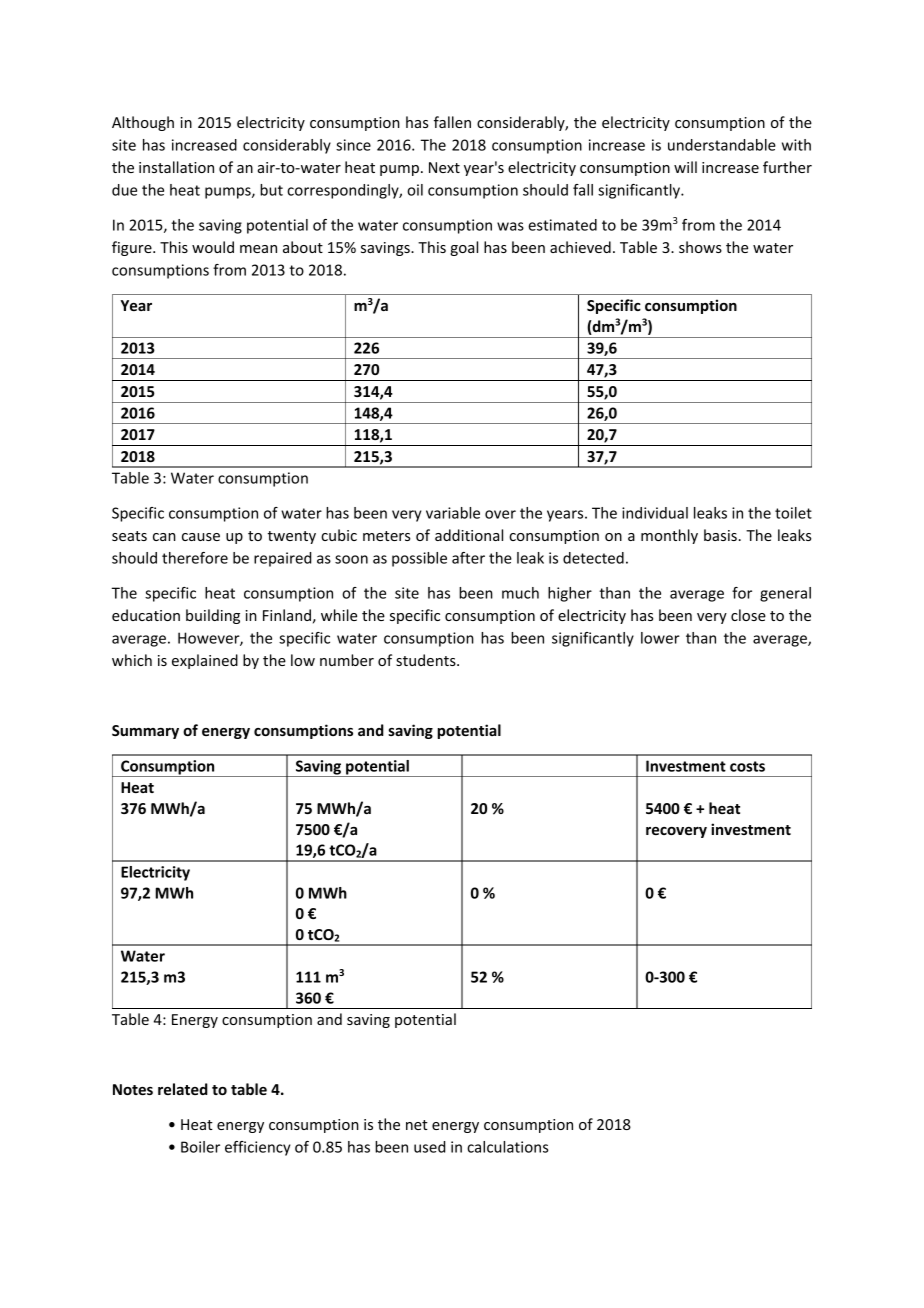 The image size is (924, 1308). Describe the element at coordinates (427, 660) in the page. I see `students` at that location.
